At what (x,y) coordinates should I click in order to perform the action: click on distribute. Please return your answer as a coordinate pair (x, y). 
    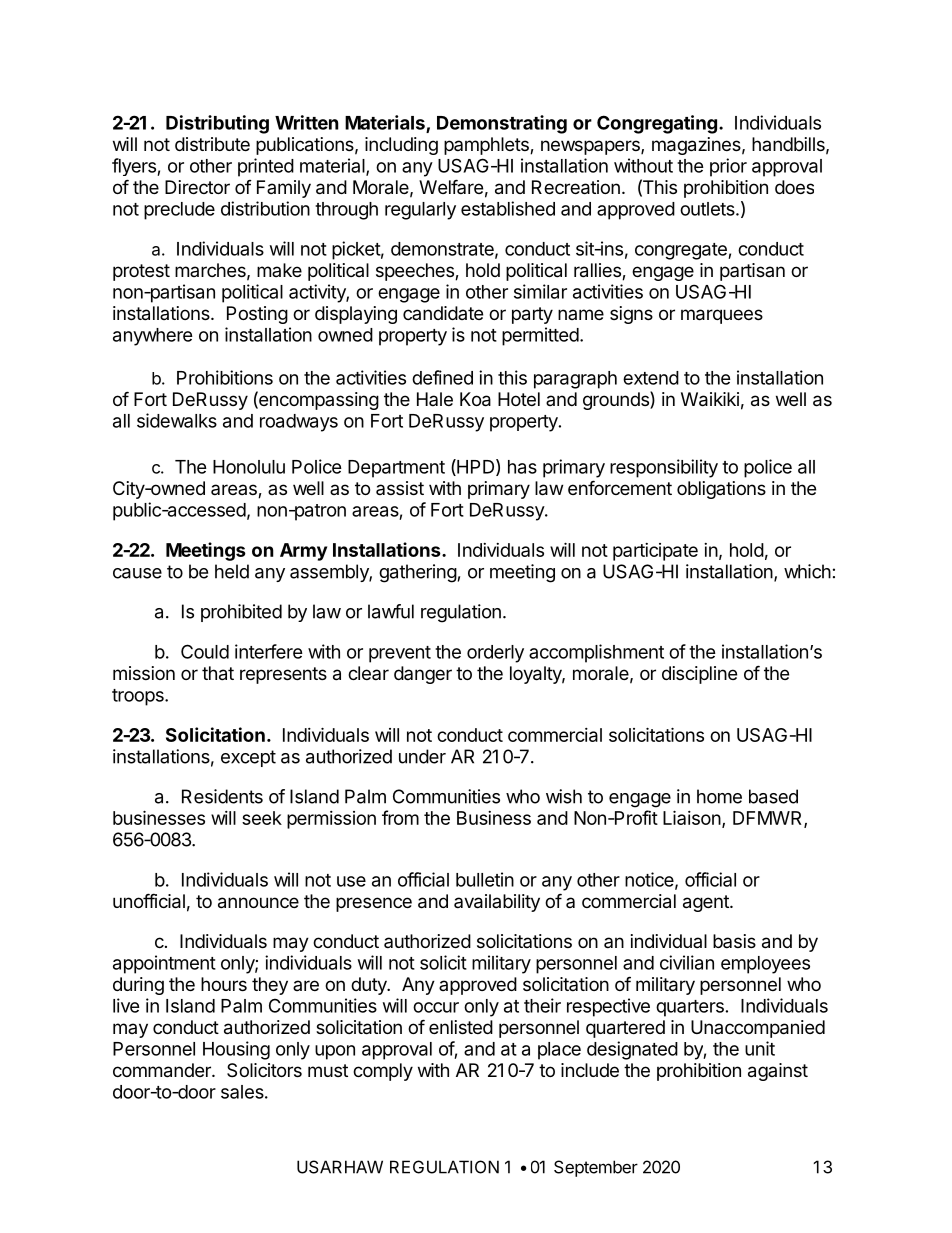
    Looking at the image, I should click on (212, 144).
